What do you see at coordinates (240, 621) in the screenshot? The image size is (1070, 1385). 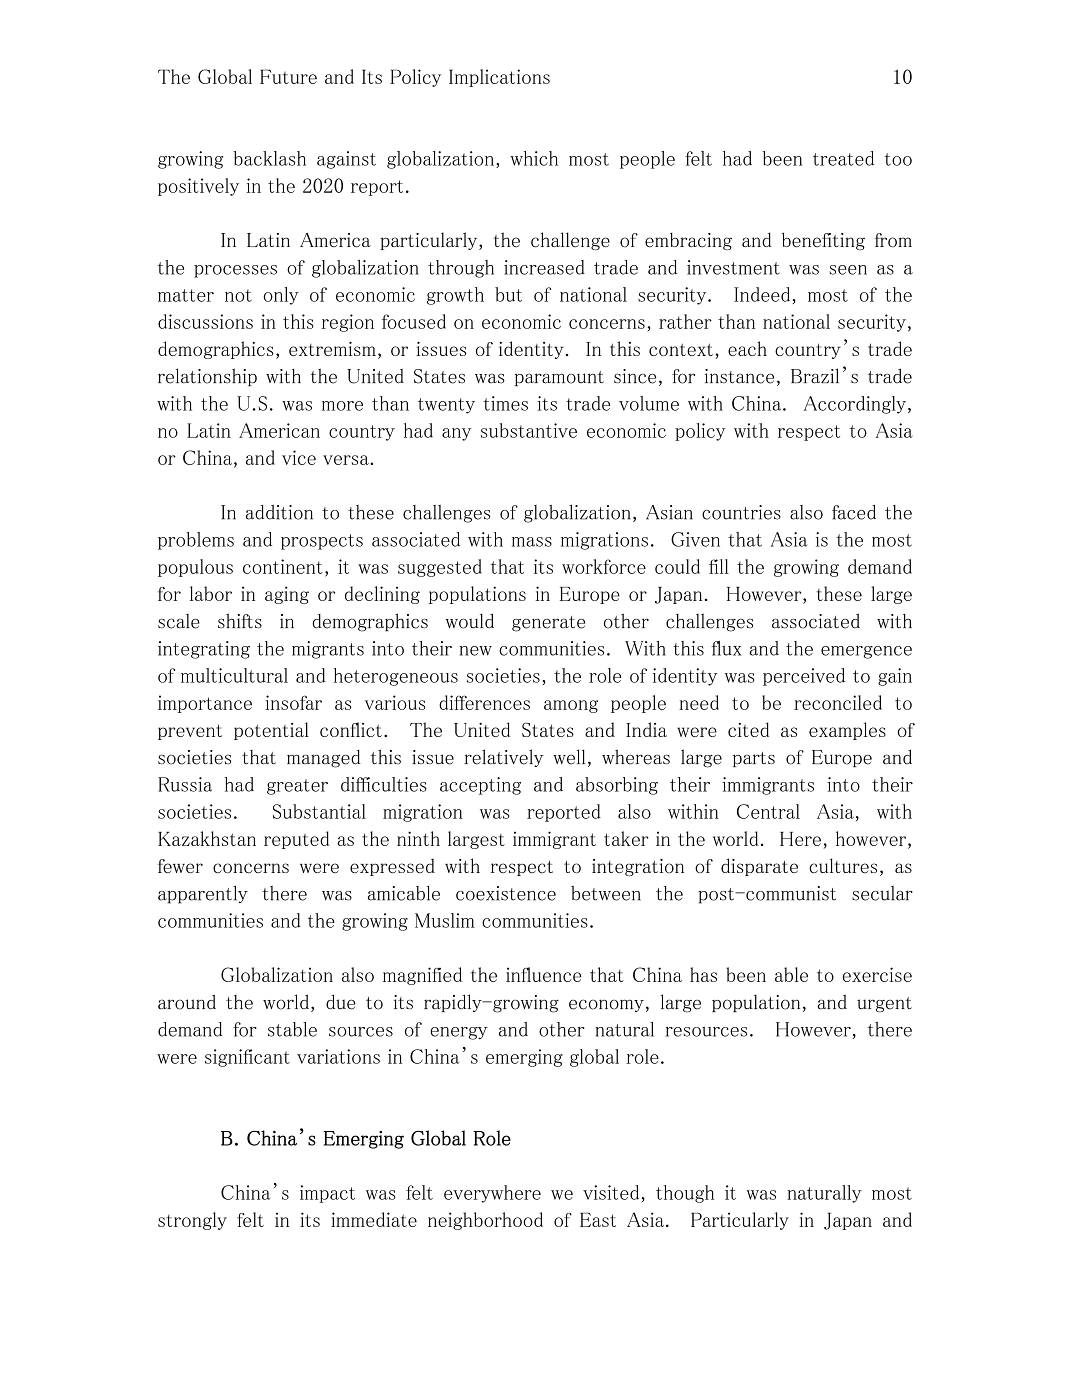 I see `shifts` at bounding box center [240, 621].
